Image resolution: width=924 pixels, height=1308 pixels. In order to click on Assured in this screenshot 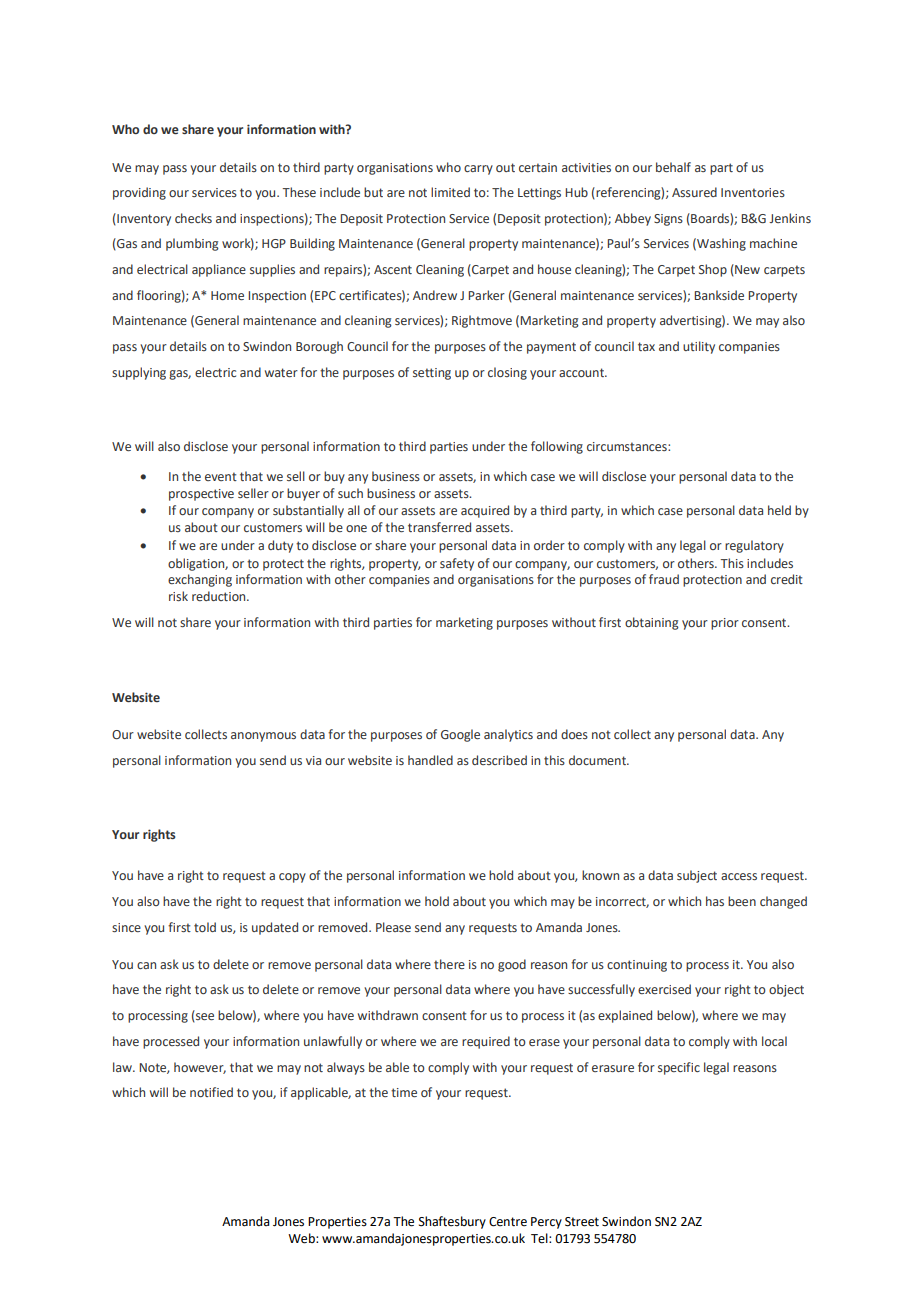, I will do `click(694, 192)`.
